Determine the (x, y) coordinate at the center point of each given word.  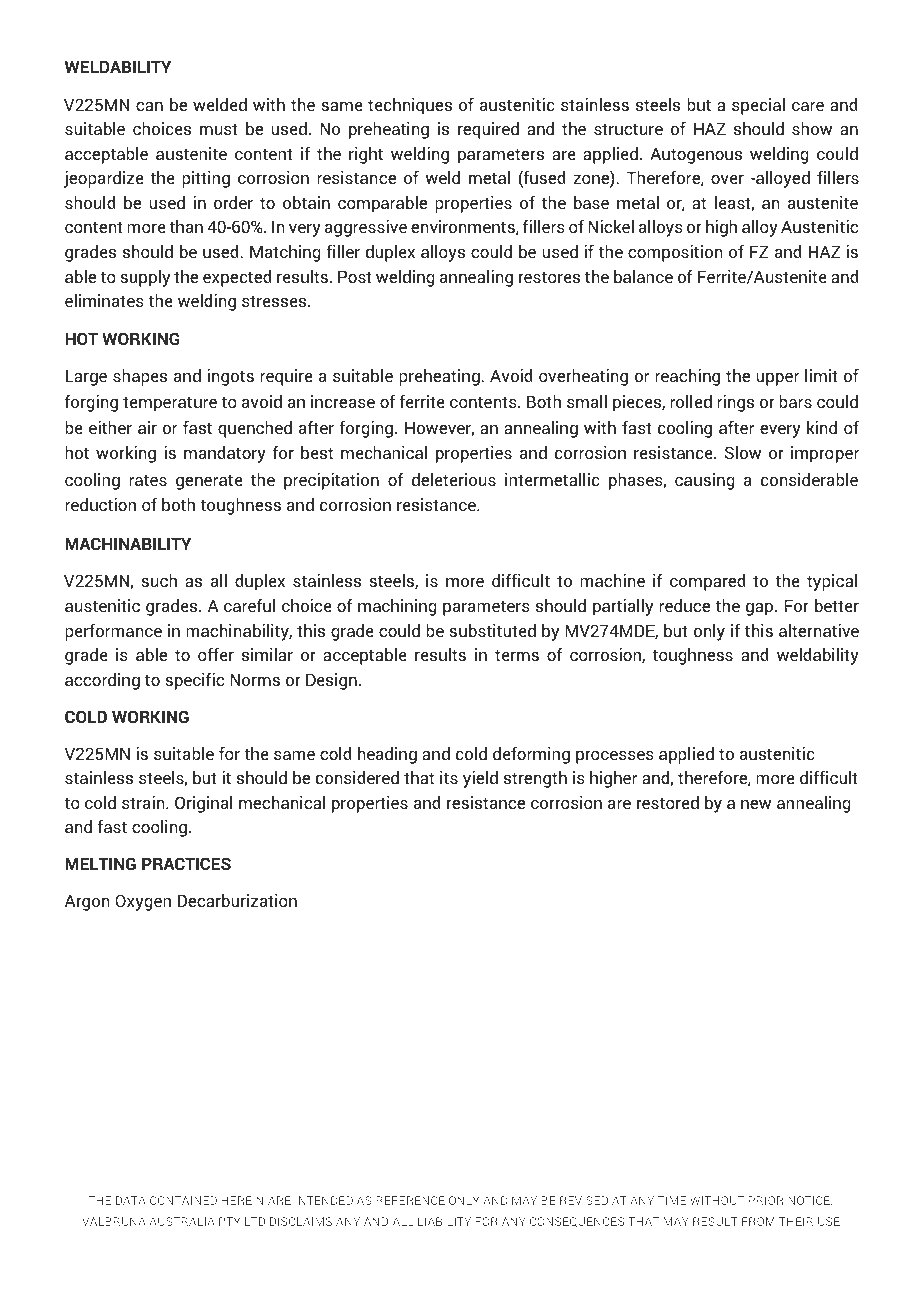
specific (194, 681)
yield (480, 779)
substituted (492, 630)
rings (735, 403)
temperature (170, 404)
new (756, 804)
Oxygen (143, 902)
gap (759, 609)
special (758, 106)
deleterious (454, 479)
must (219, 129)
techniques (410, 106)
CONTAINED (183, 1200)
